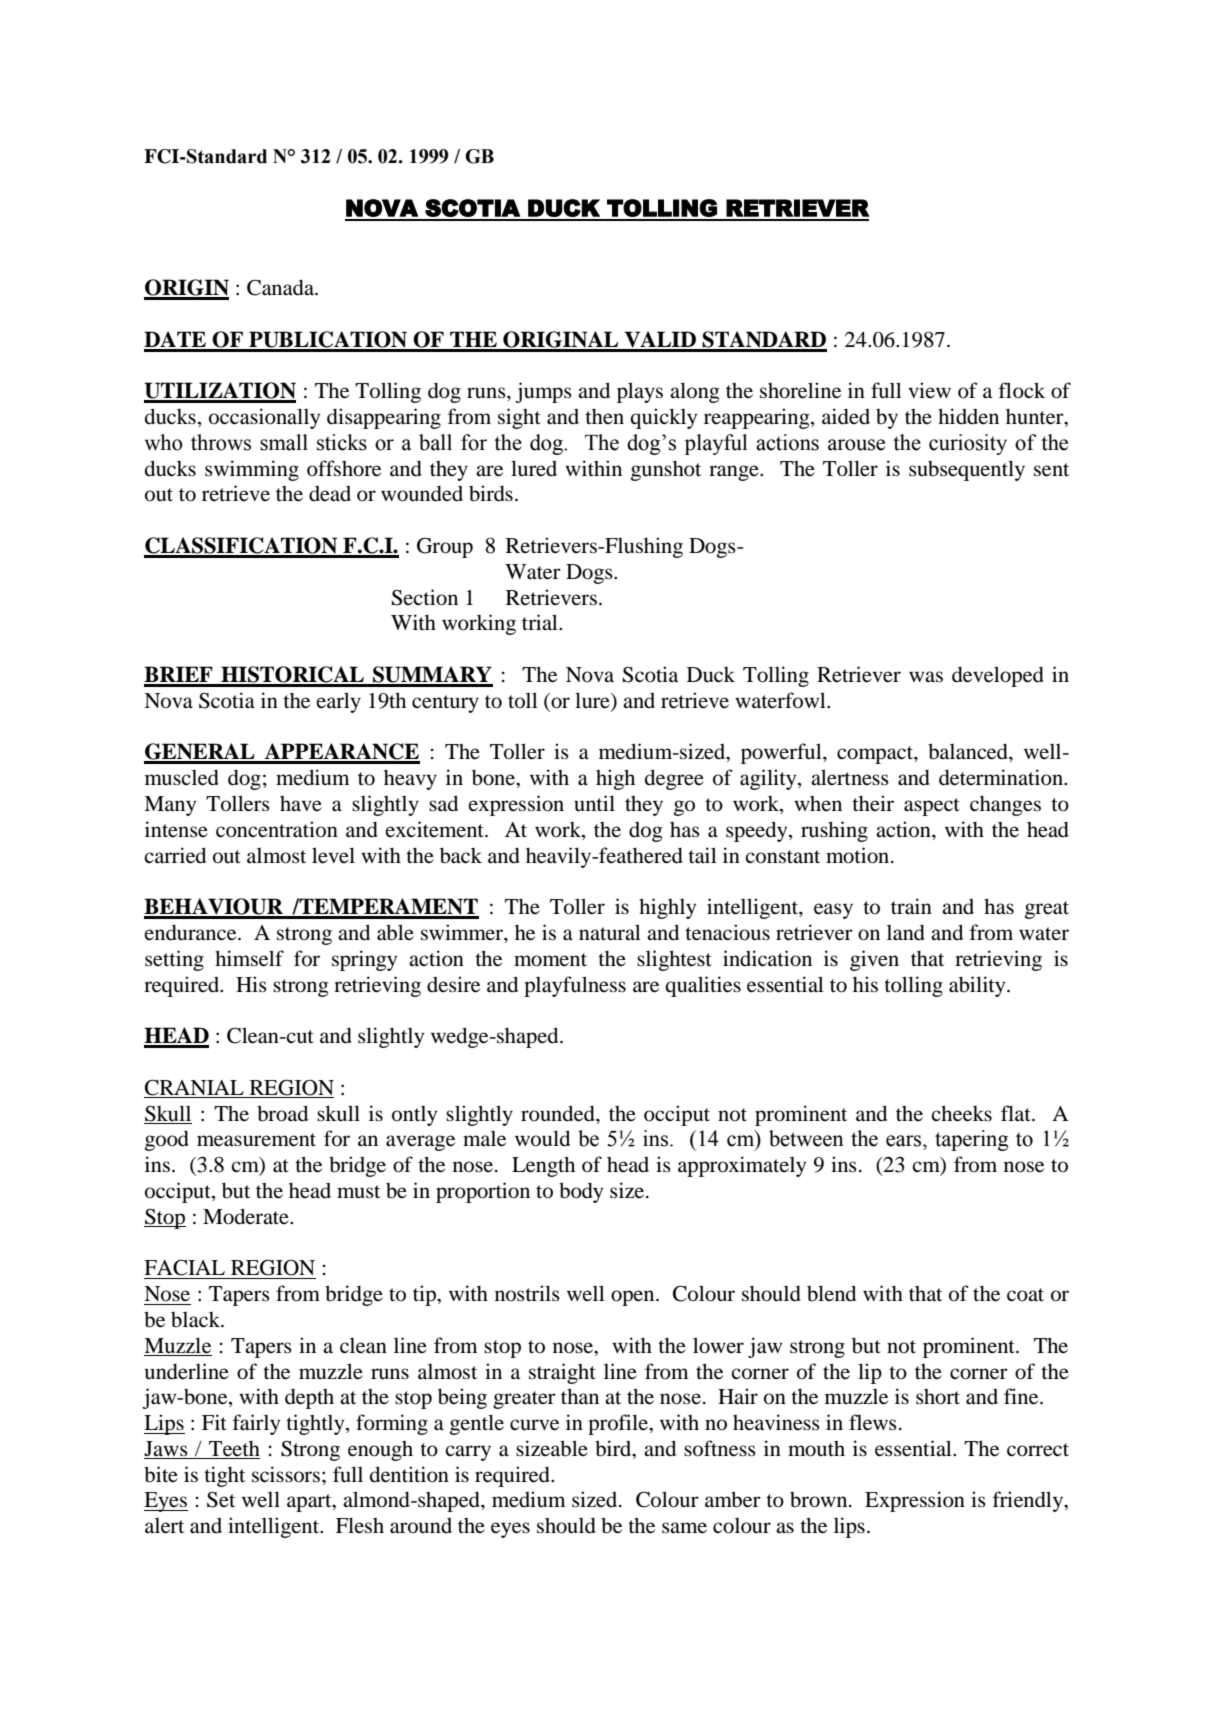  What do you see at coordinates (610, 932) in the screenshot?
I see `natural` at bounding box center [610, 932].
